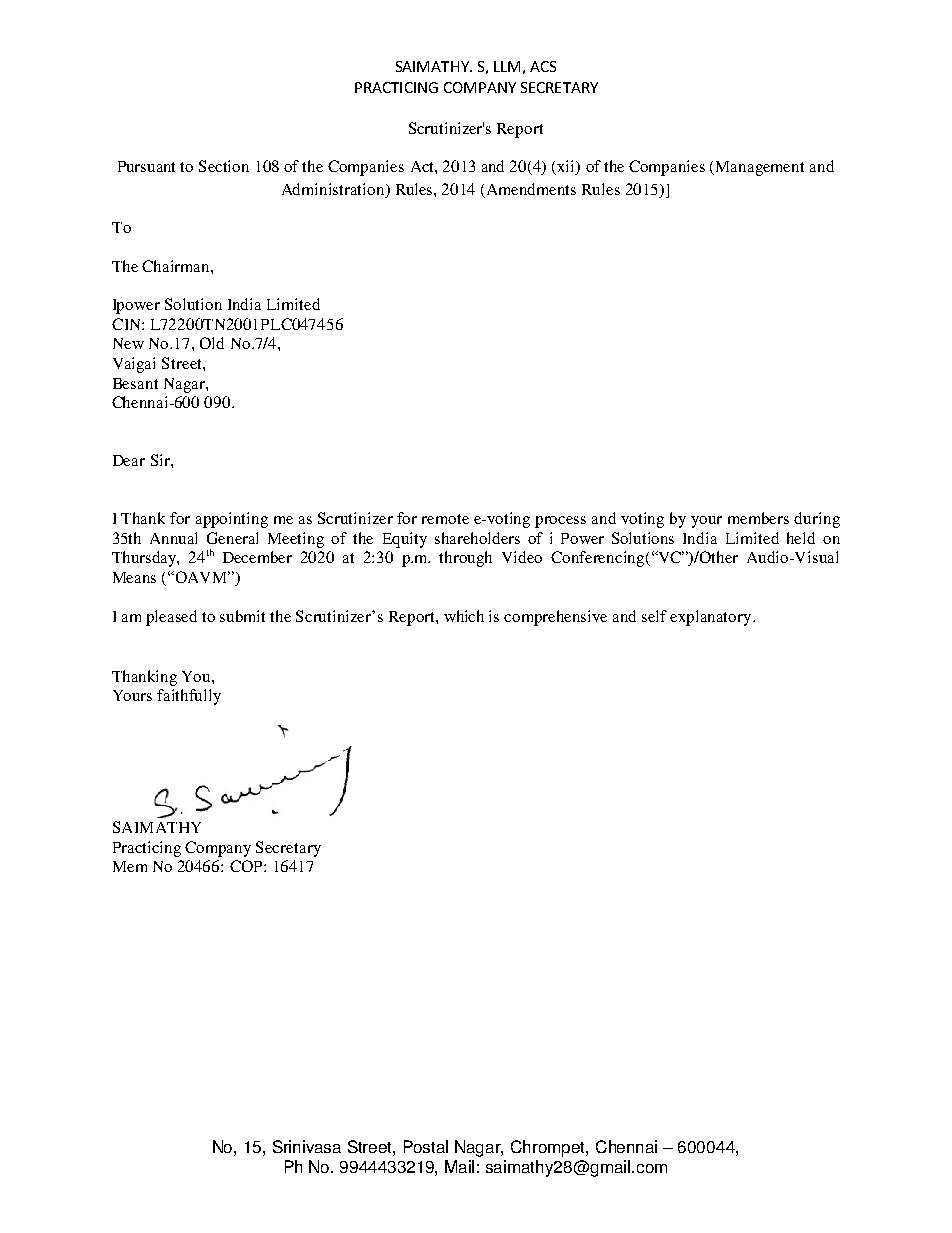 This screenshot has width=952, height=1233. What do you see at coordinates (247, 866) in the screenshot?
I see `COP` at bounding box center [247, 866].
